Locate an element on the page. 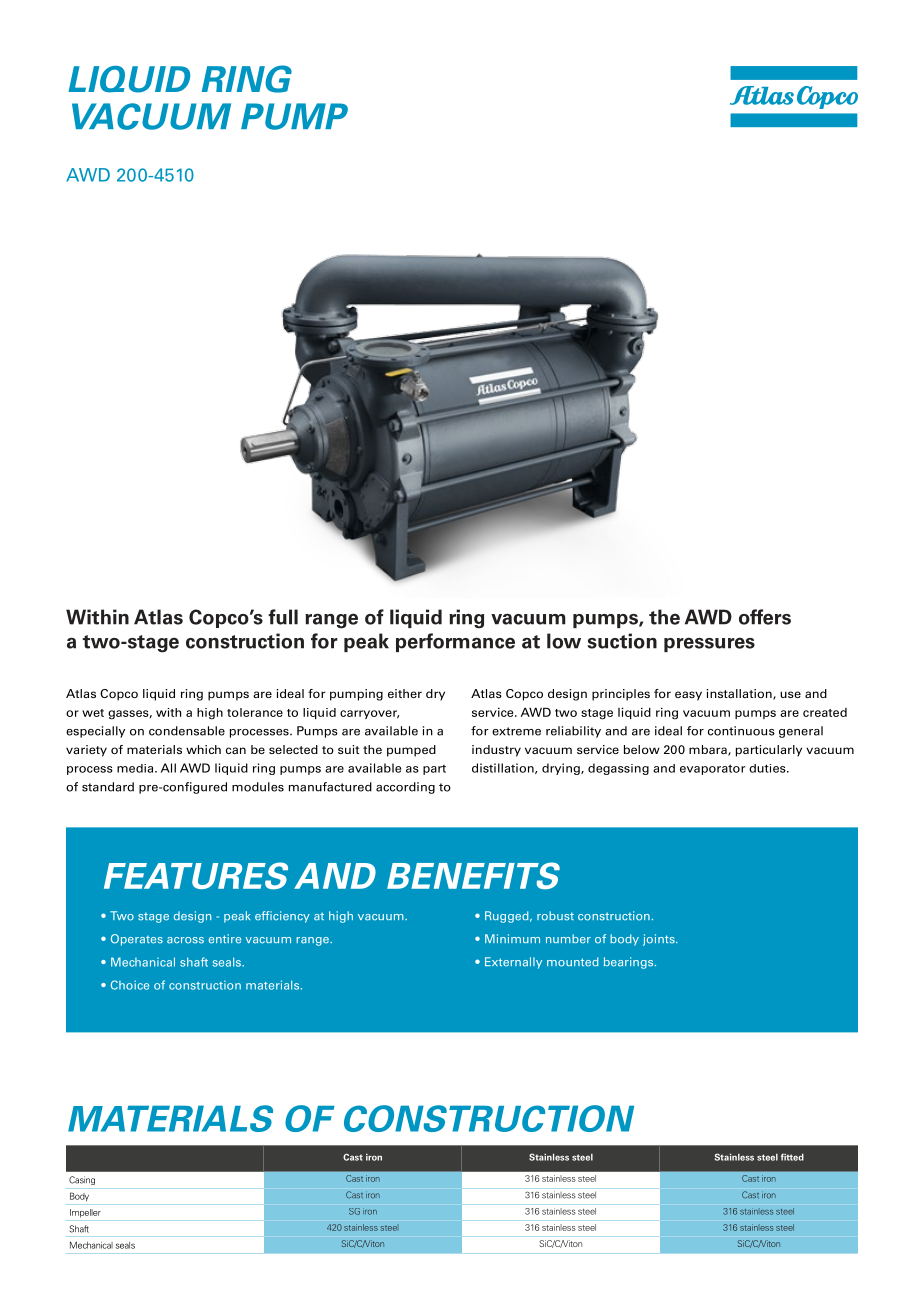 Image resolution: width=924 pixels, height=1308 pixels. joints is located at coordinates (660, 940).
